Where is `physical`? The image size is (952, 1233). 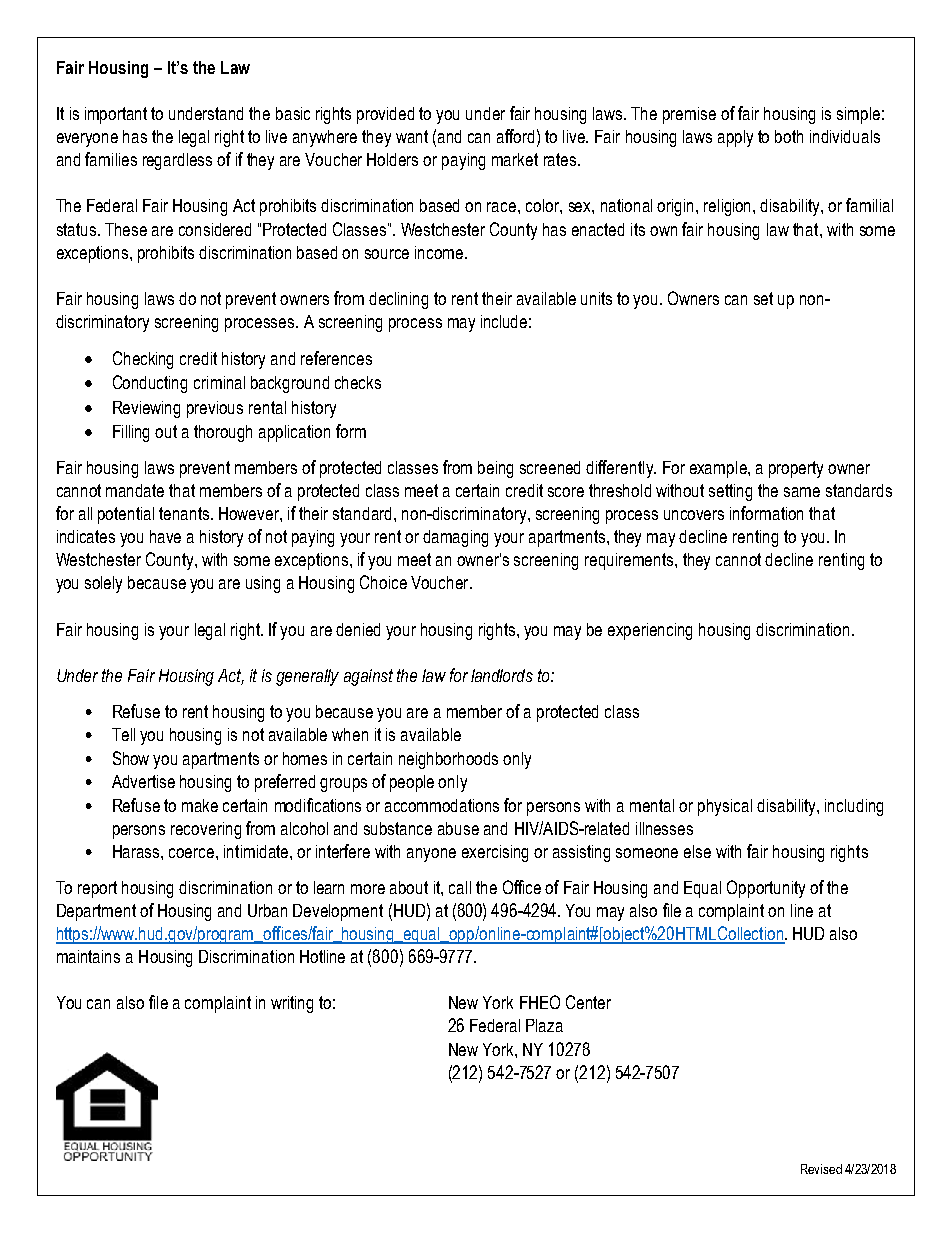
physical is located at coordinates (725, 807).
